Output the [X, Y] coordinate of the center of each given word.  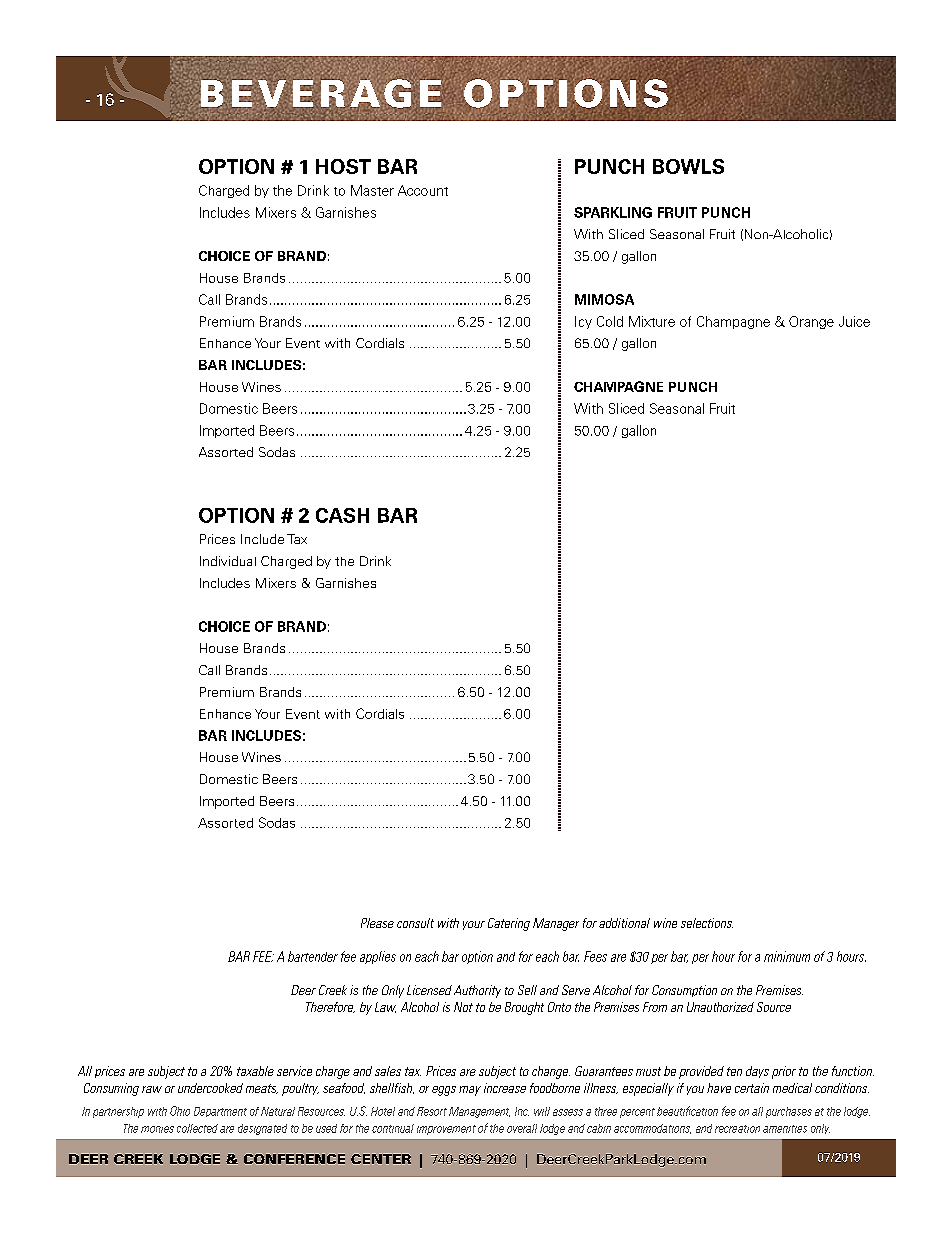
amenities [785, 1129]
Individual [228, 561]
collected [197, 1128]
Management [479, 1112]
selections [707, 923]
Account [423, 190]
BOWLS [688, 166]
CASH [342, 515]
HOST [343, 166]
